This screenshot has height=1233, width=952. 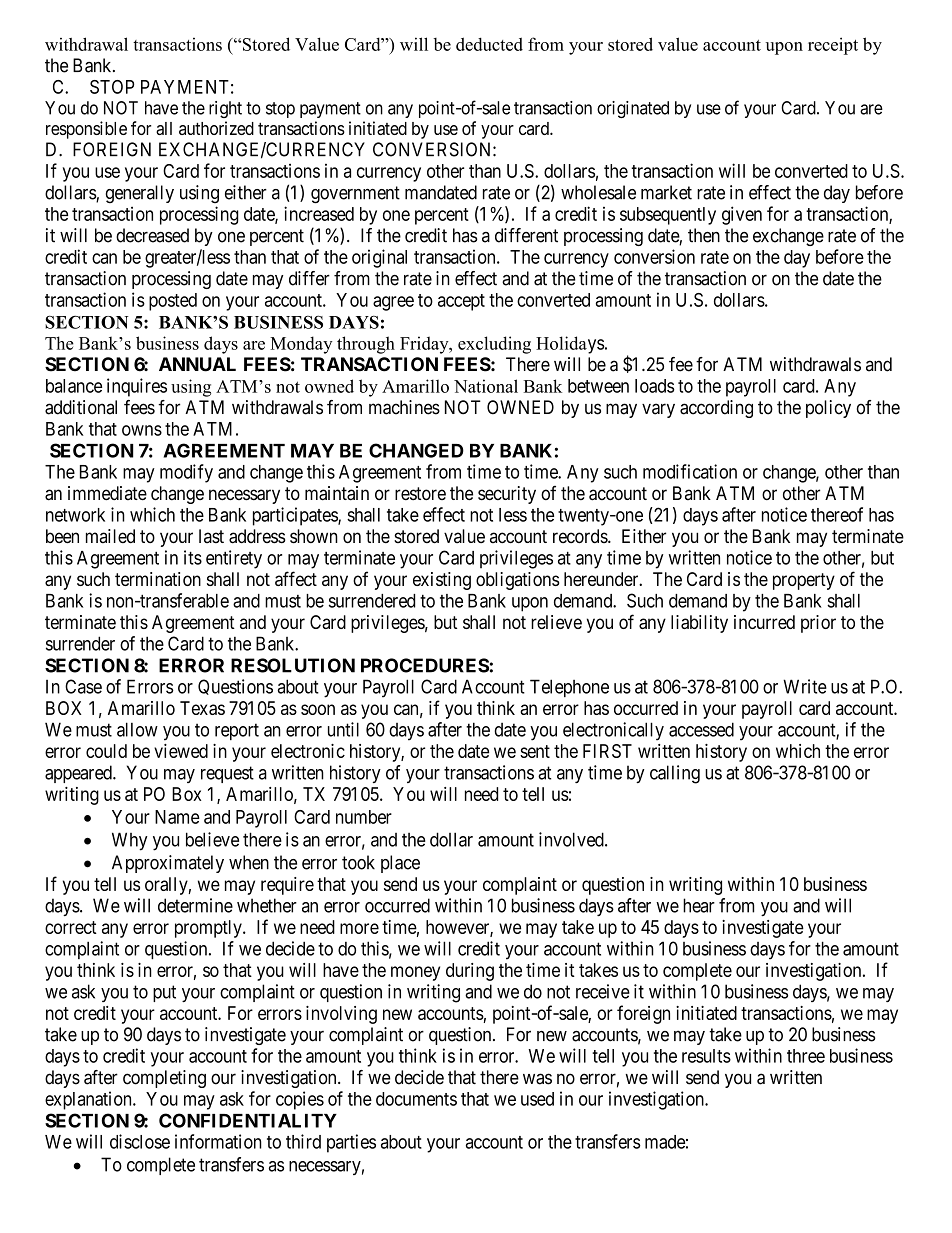 I want to click on Approximately, so click(x=168, y=864).
